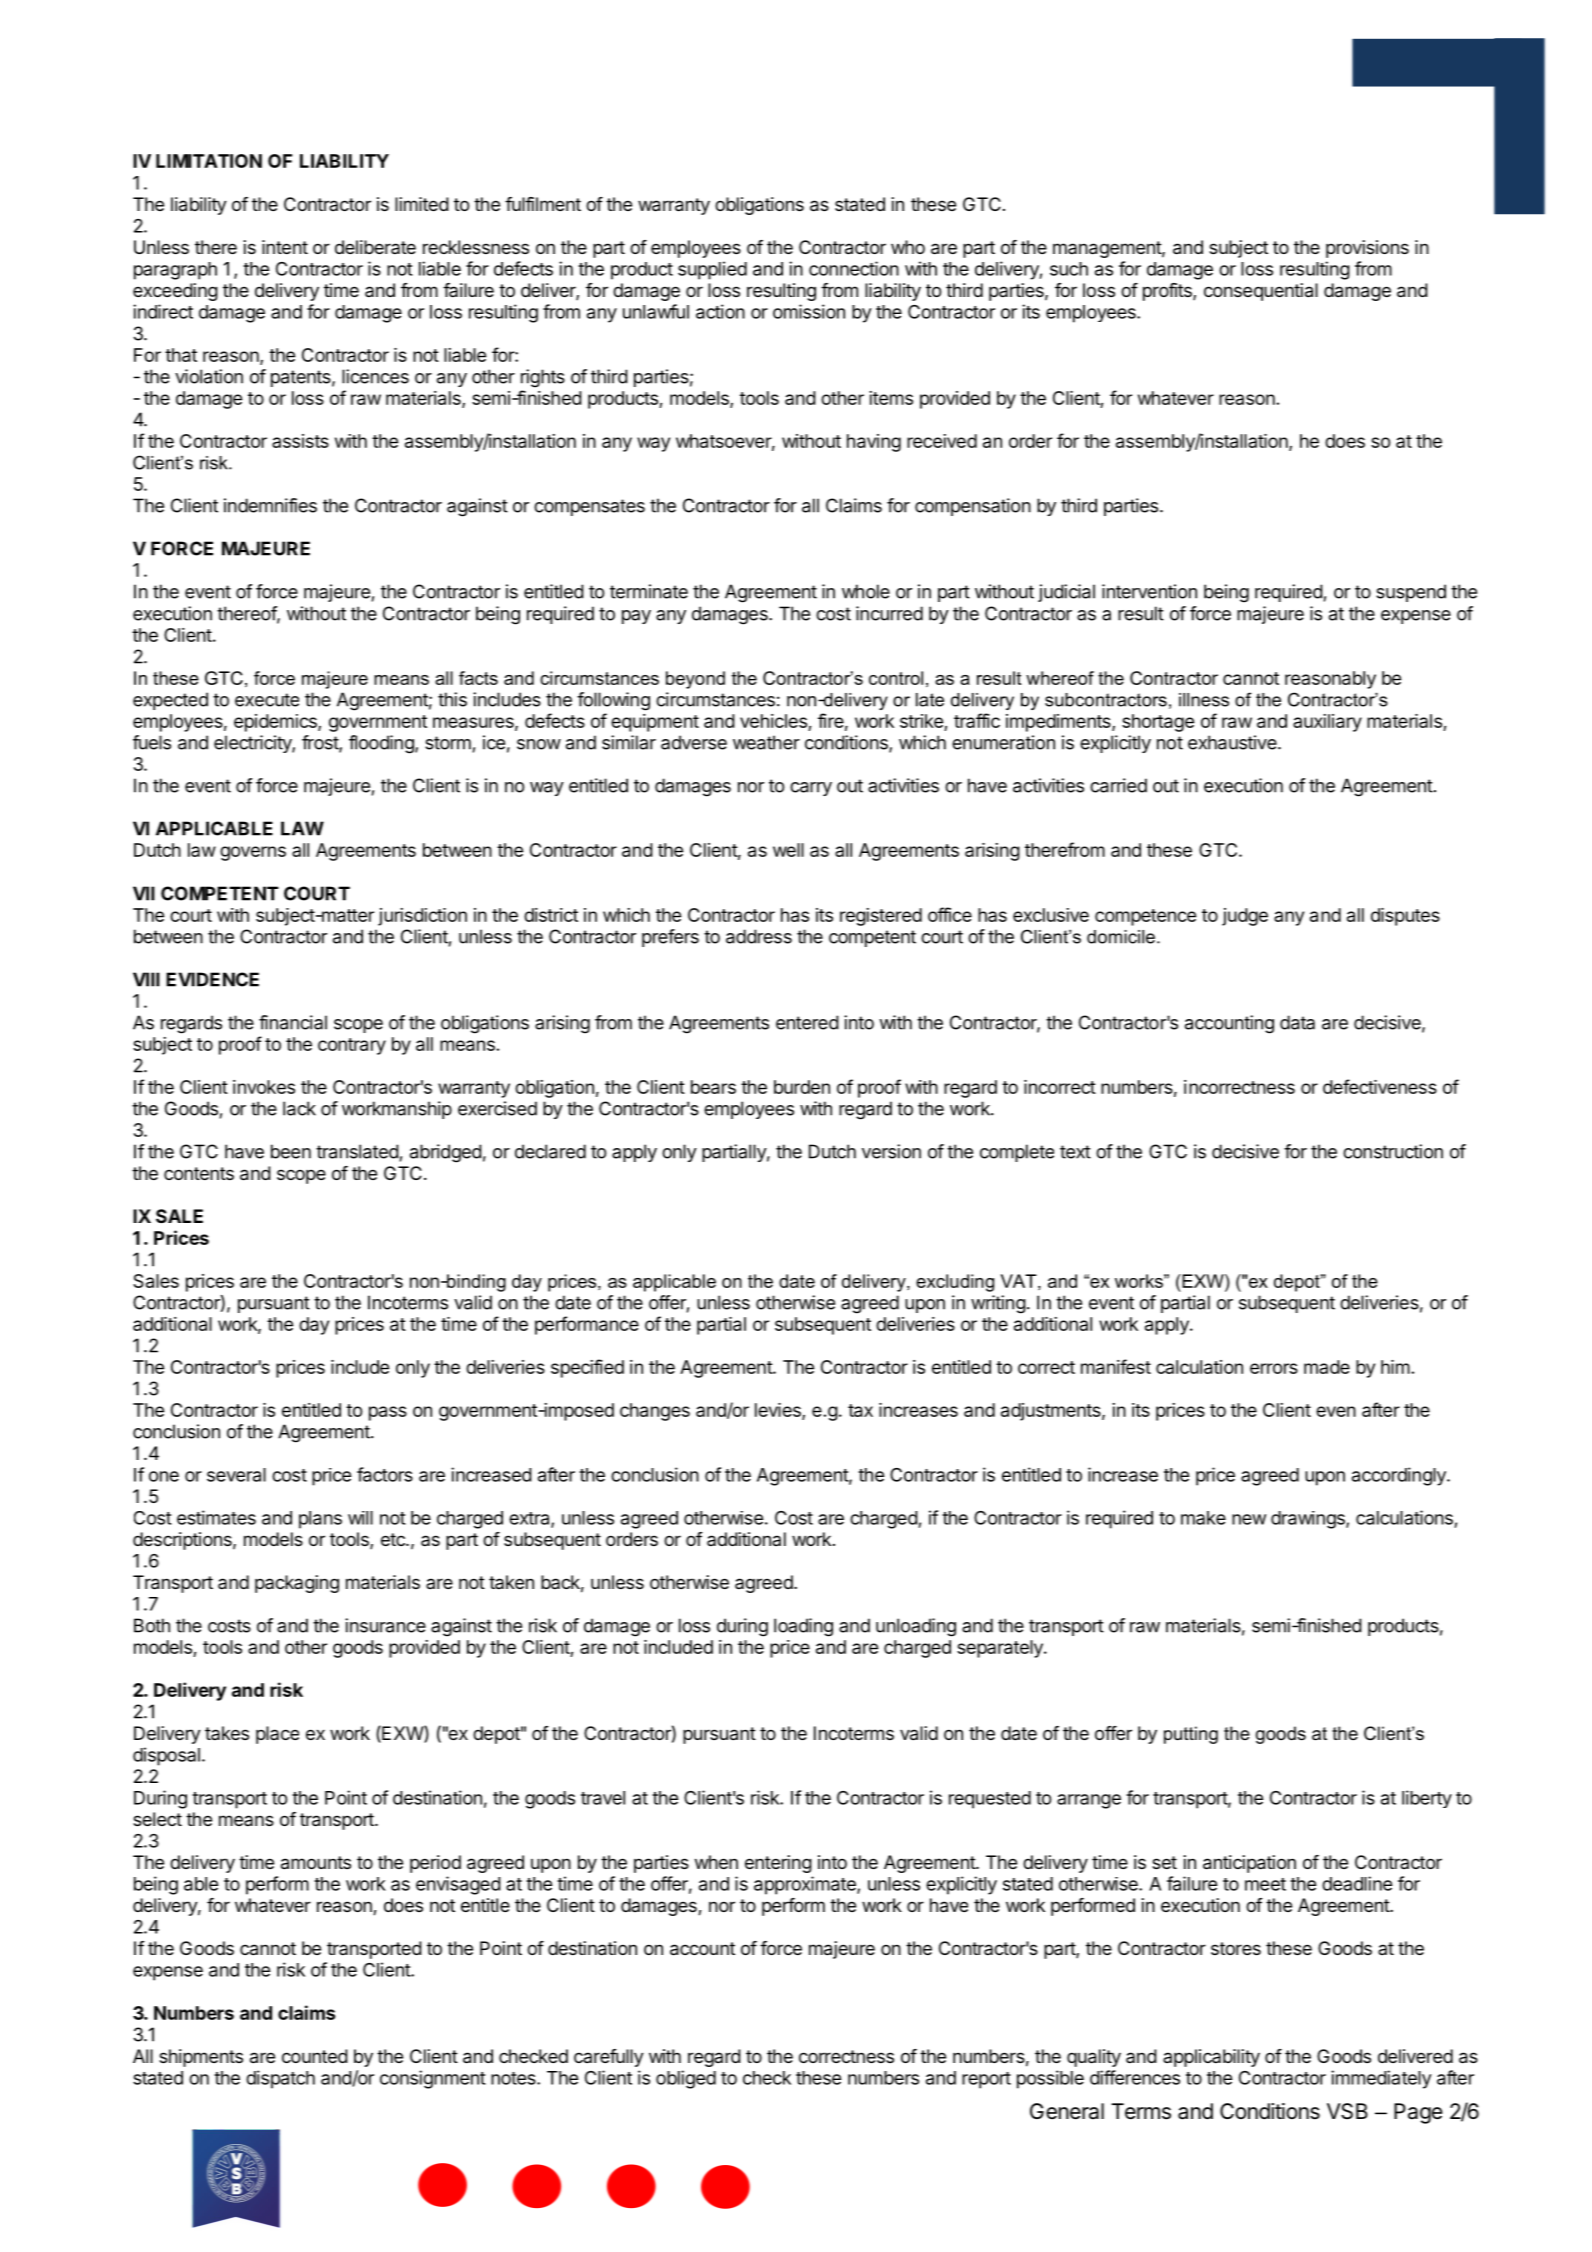 This image has width=1592, height=2252. What do you see at coordinates (1204, 700) in the image?
I see `illness` at bounding box center [1204, 700].
